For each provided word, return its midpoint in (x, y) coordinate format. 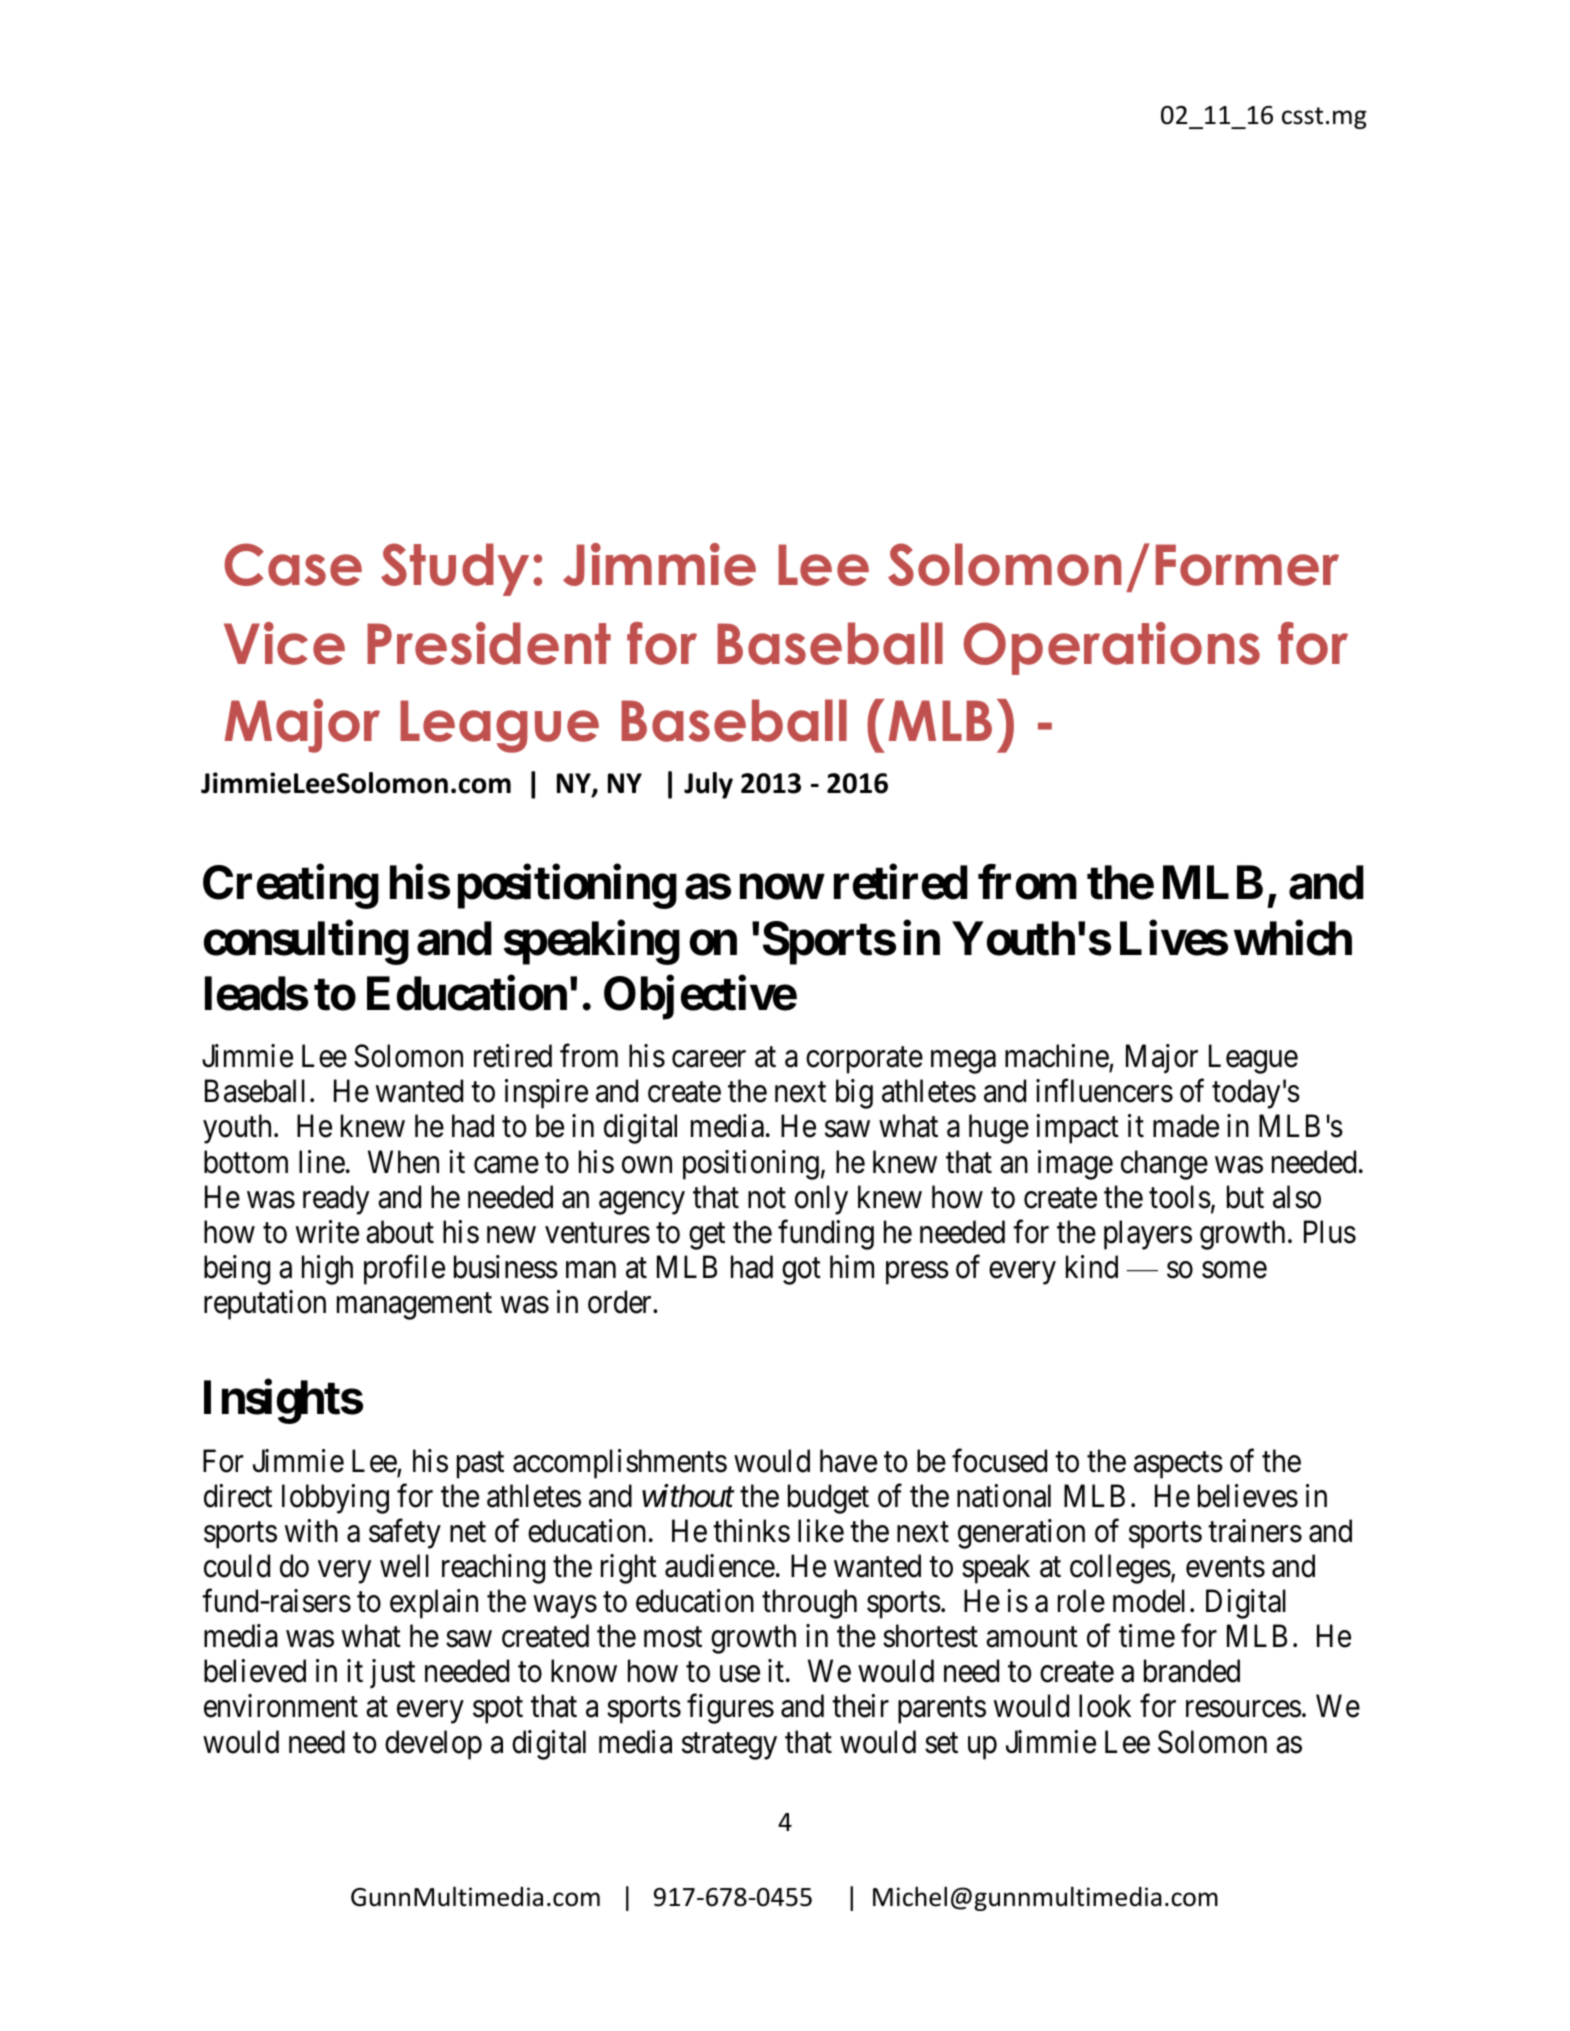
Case (293, 564)
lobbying (335, 1499)
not (767, 1198)
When (403, 1162)
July (708, 785)
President (489, 643)
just (392, 1673)
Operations (1112, 648)
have (848, 1461)
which (1293, 938)
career (709, 1059)
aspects (1178, 1465)
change (1164, 1165)
